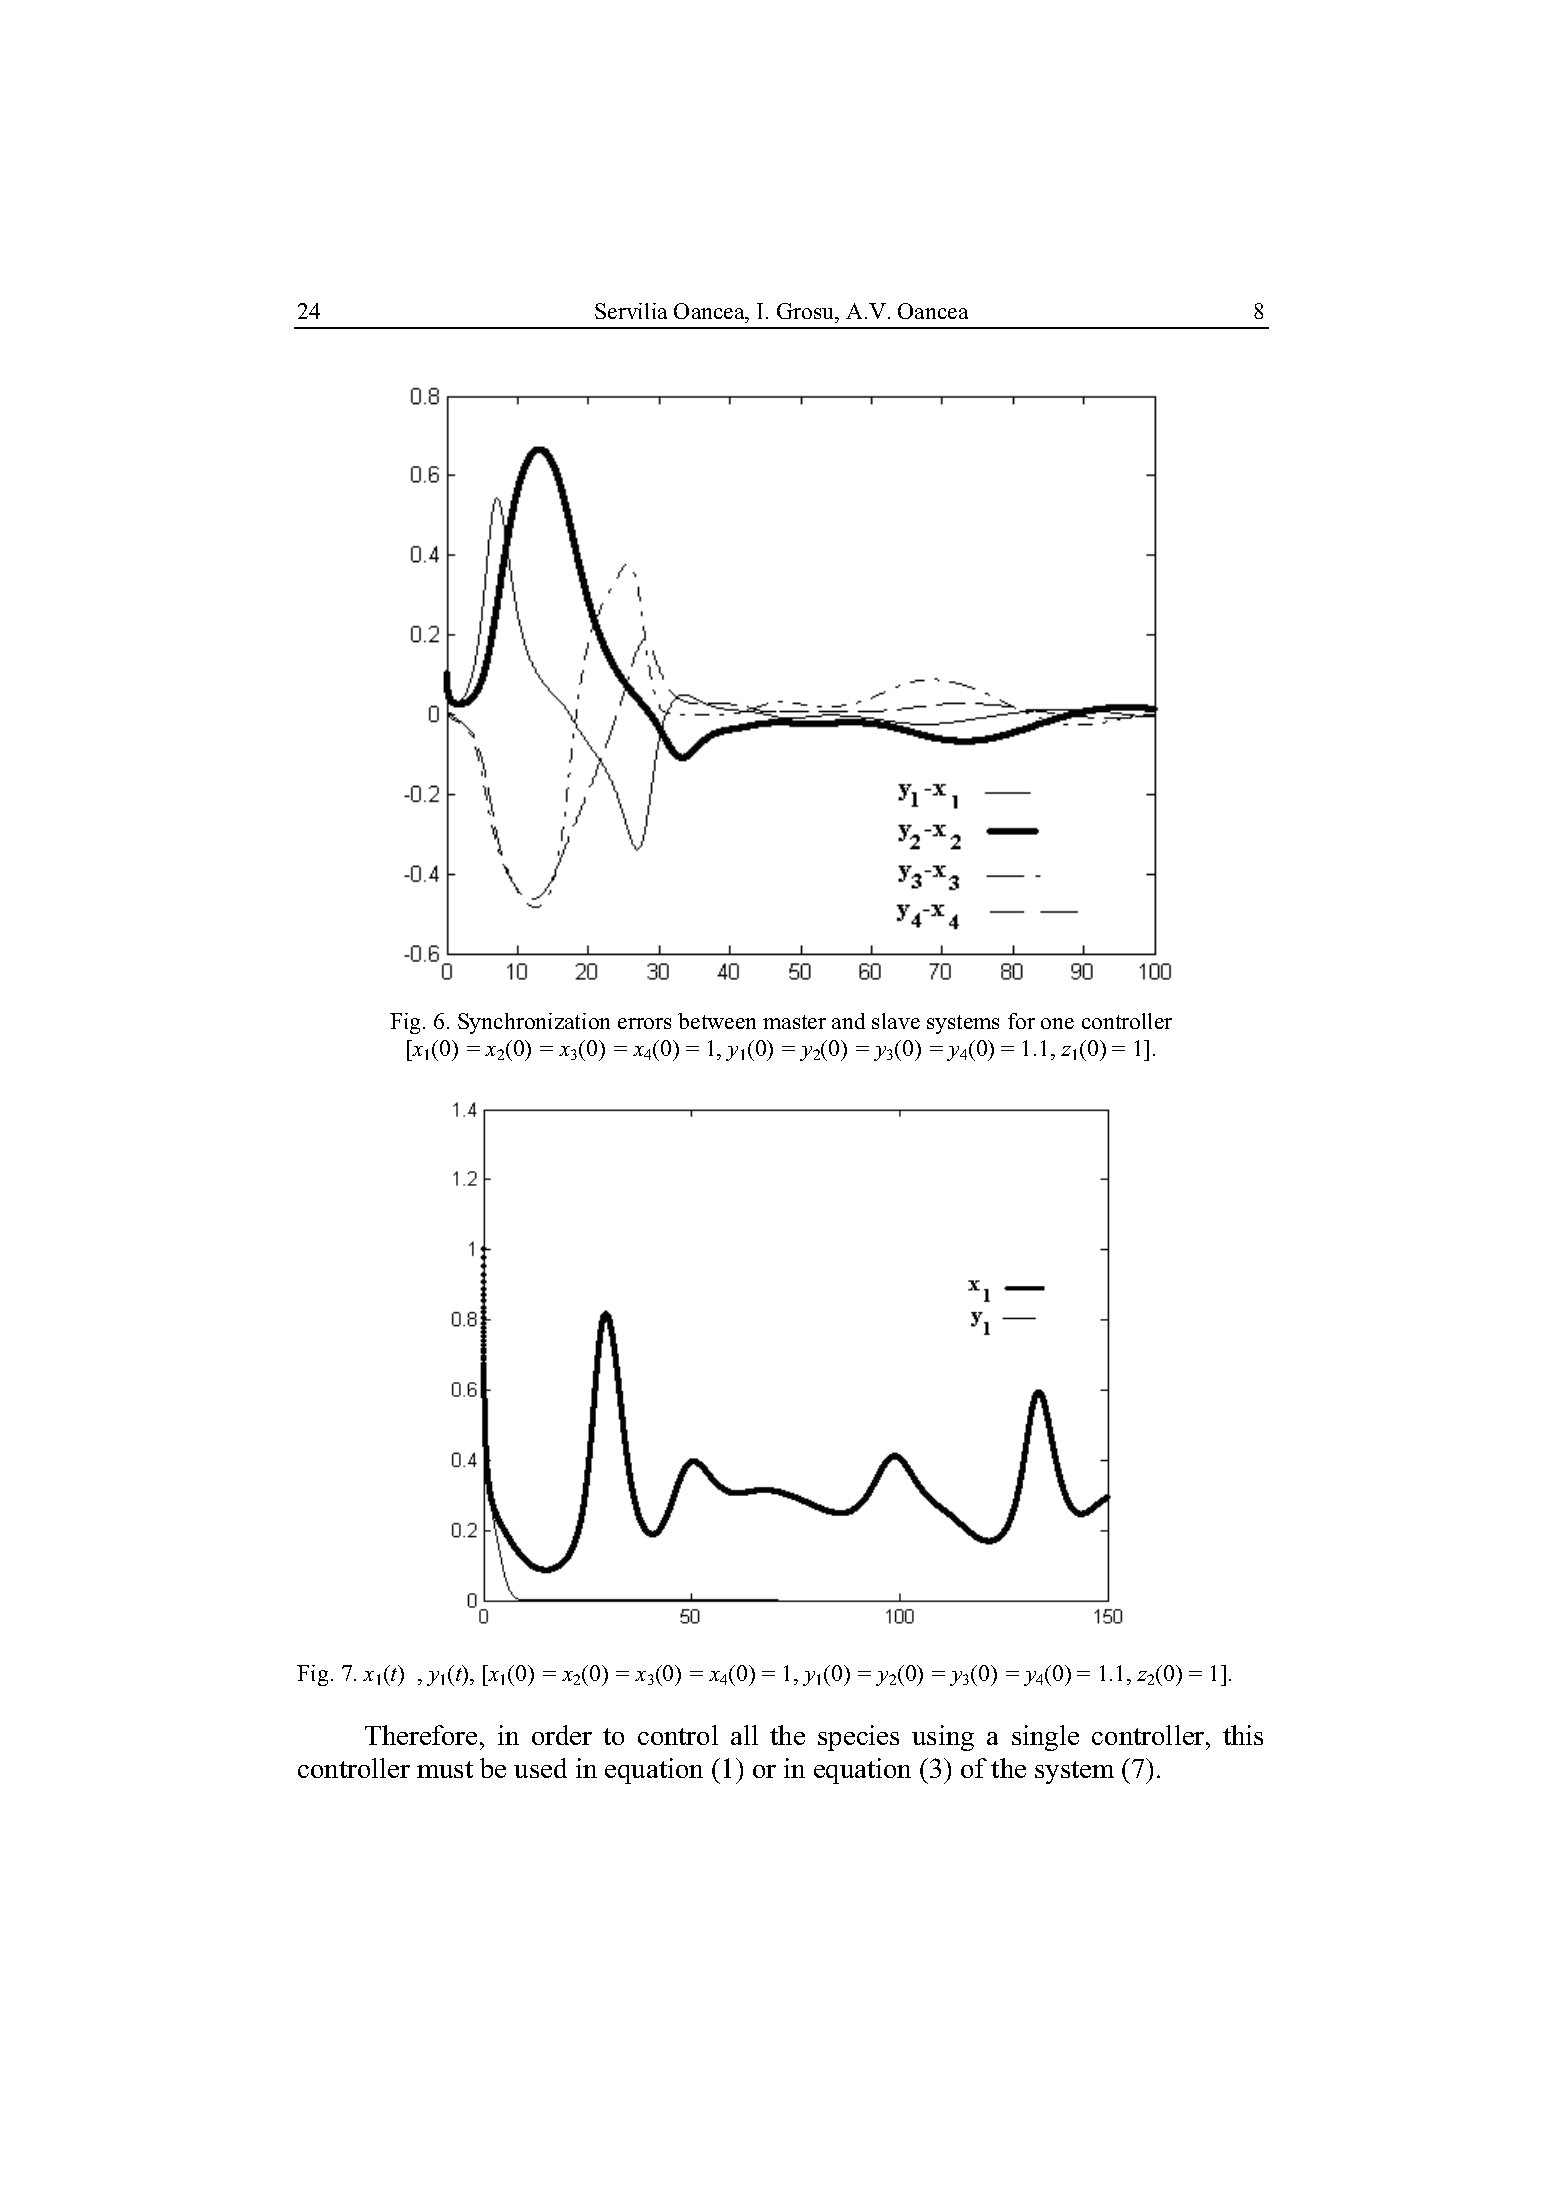  I want to click on species, so click(858, 1738).
